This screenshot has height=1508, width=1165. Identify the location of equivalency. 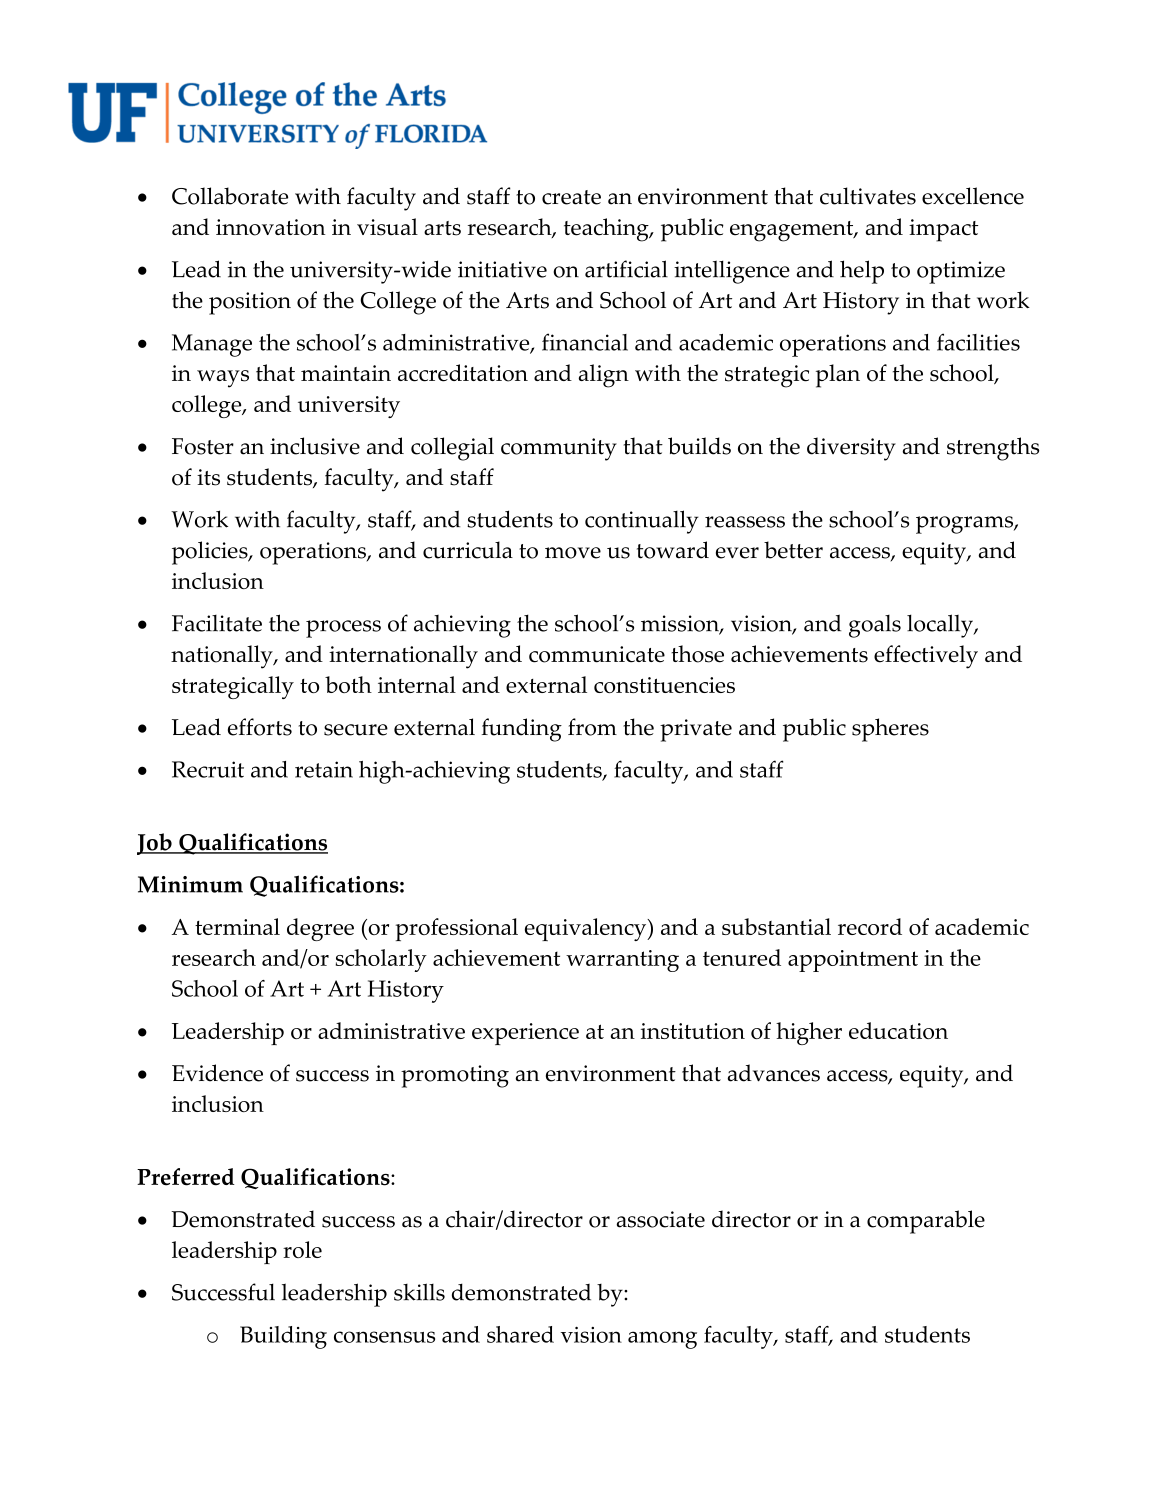
(587, 929).
